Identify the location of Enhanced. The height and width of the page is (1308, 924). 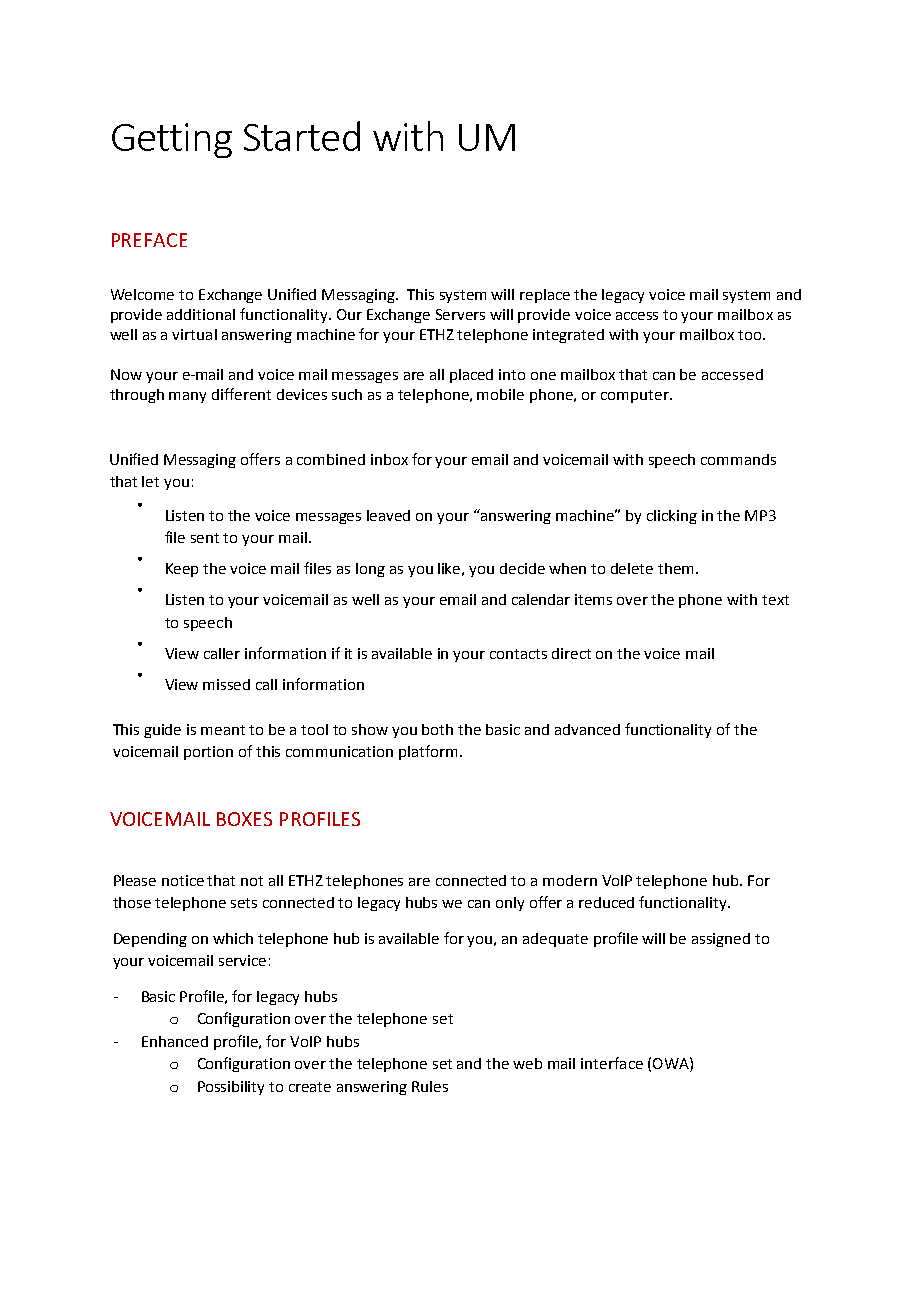
(175, 1041).
